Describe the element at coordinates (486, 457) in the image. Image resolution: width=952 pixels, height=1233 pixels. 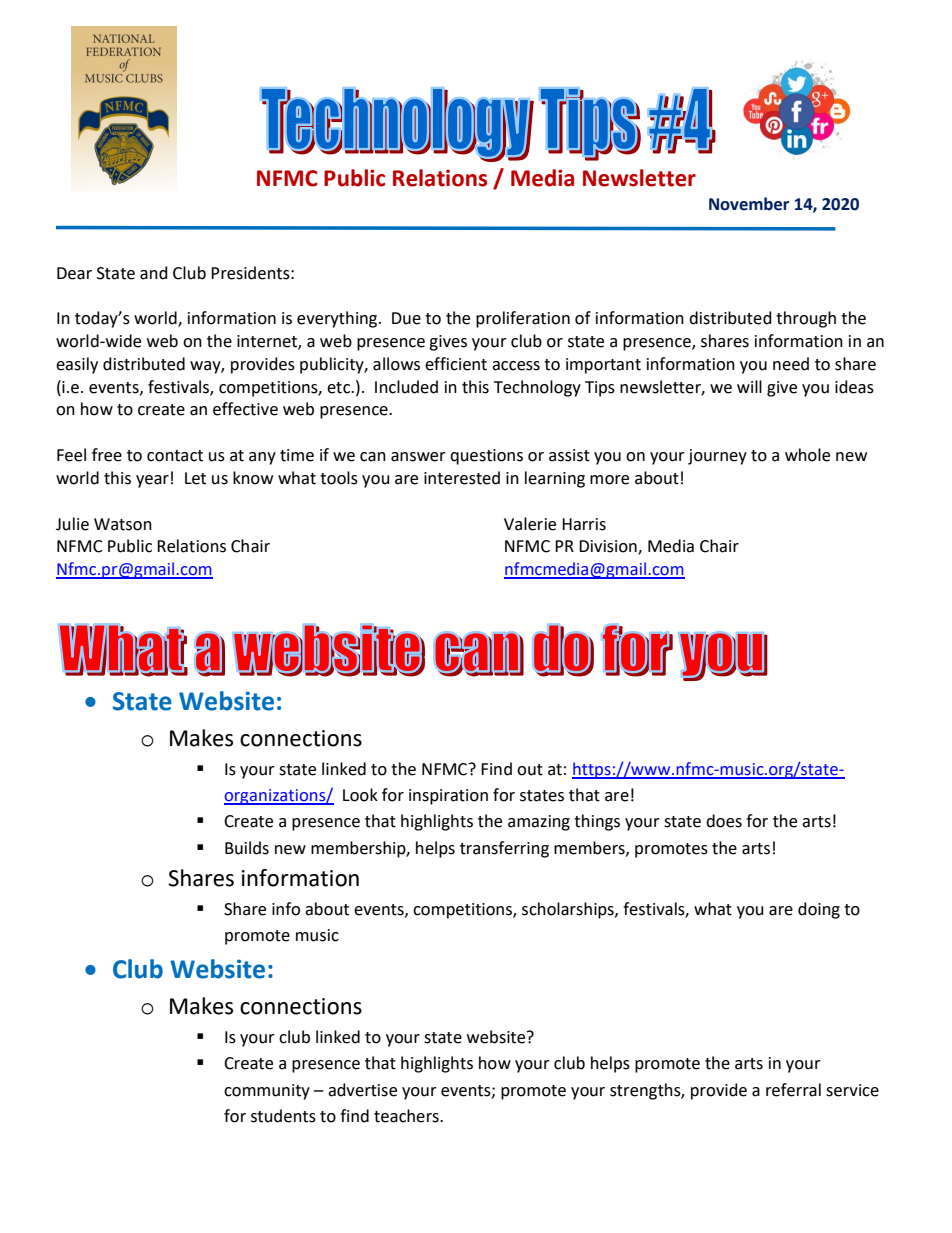
I see `questions` at that location.
